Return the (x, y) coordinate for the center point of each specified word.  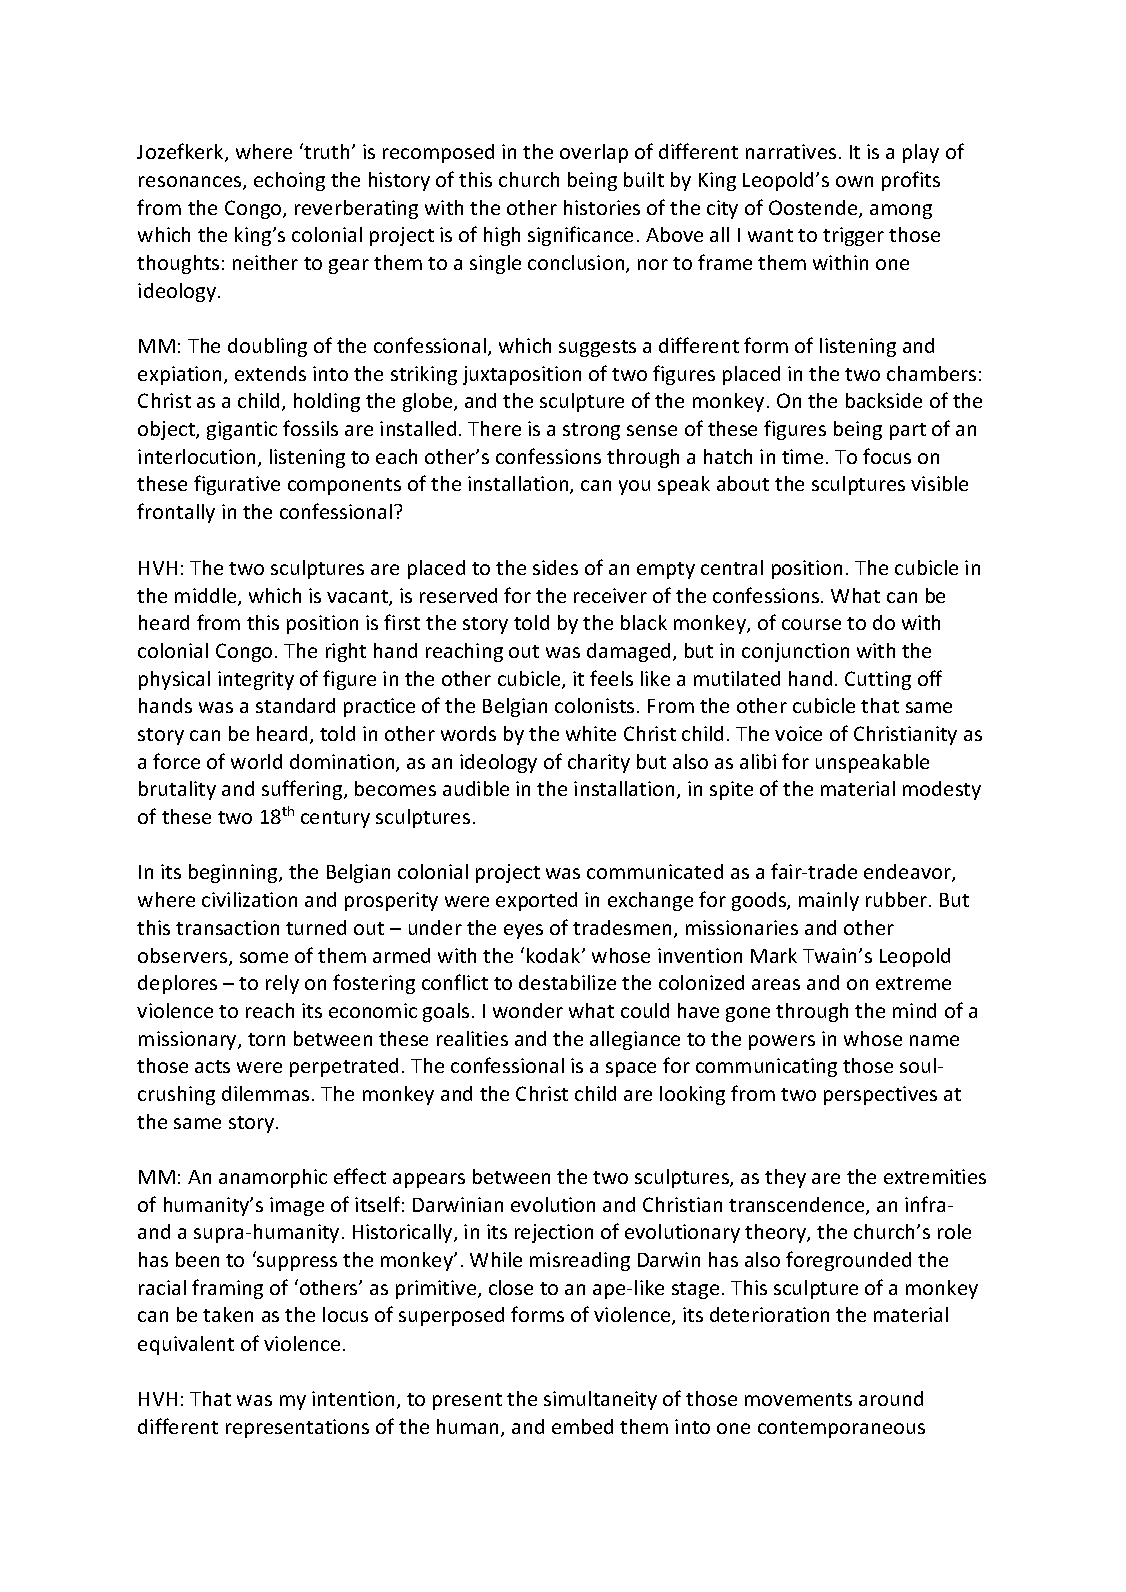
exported (536, 901)
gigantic (242, 430)
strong (591, 431)
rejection (554, 1233)
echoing (289, 181)
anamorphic (273, 1178)
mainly (829, 901)
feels (611, 678)
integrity (256, 680)
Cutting (878, 680)
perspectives (880, 1095)
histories (602, 207)
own (854, 181)
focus (887, 456)
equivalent (186, 1345)
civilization (249, 899)
